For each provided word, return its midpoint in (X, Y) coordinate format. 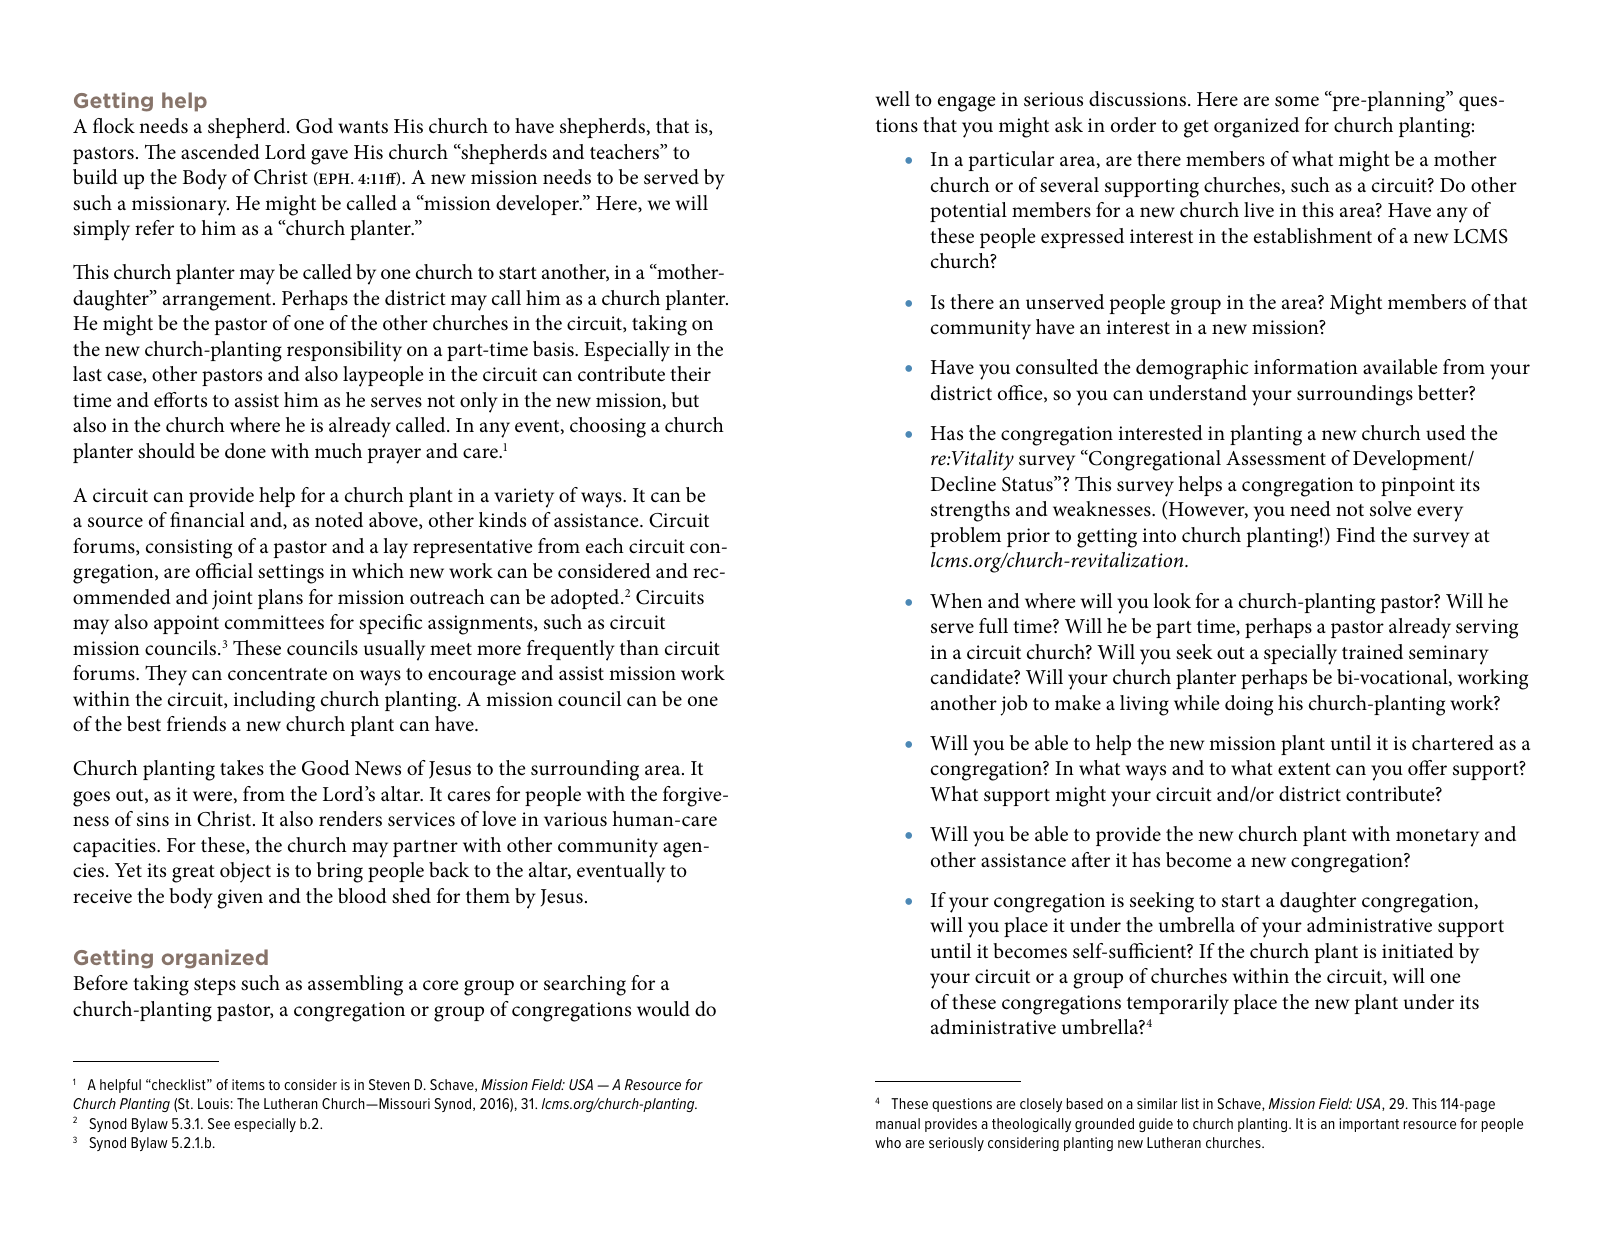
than (639, 647)
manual (898, 1123)
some (1297, 101)
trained (1372, 652)
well (893, 99)
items (248, 1084)
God (314, 126)
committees (274, 622)
